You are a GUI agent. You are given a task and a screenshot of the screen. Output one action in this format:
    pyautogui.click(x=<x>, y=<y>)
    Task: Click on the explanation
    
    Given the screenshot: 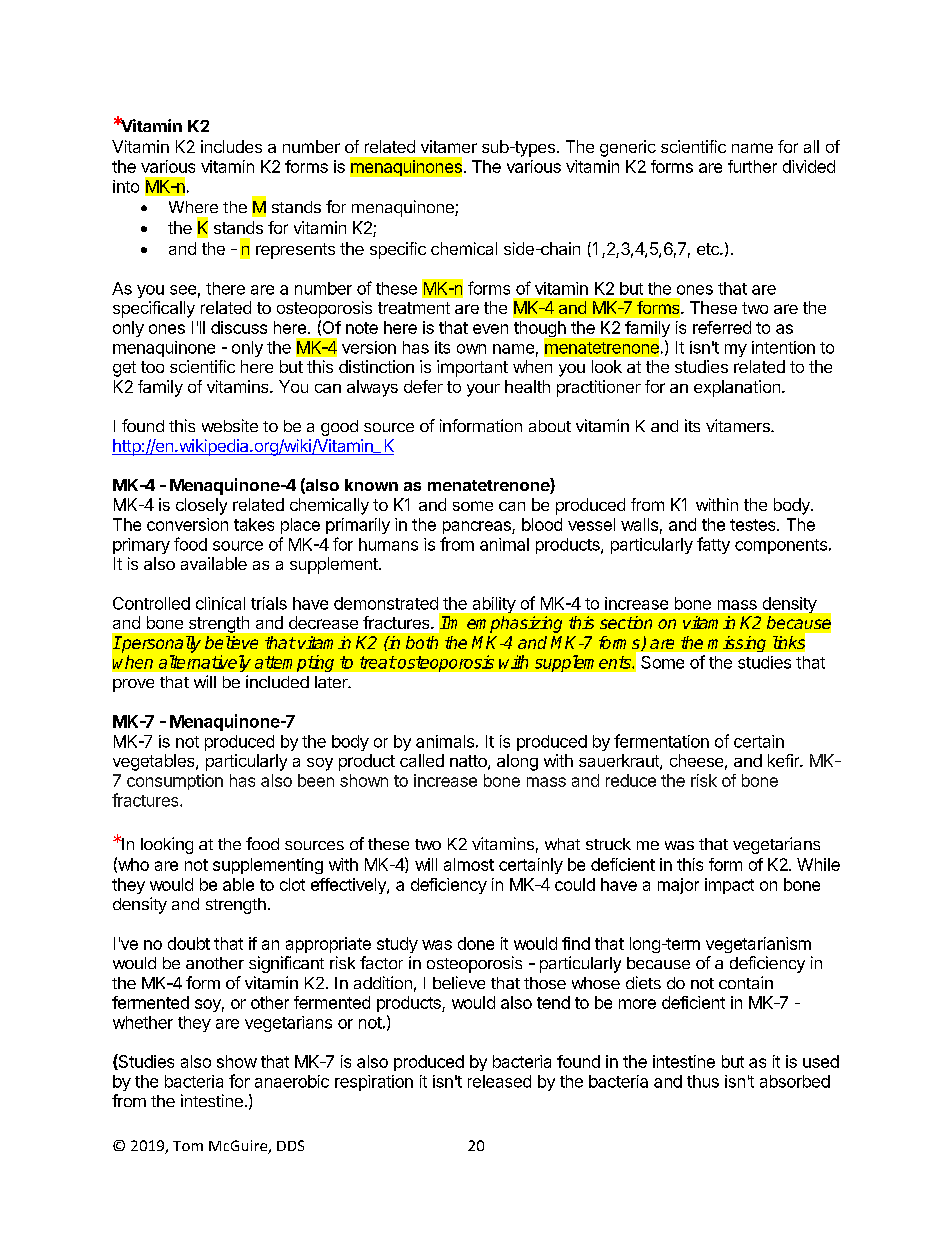 What is the action you would take?
    pyautogui.click(x=737, y=388)
